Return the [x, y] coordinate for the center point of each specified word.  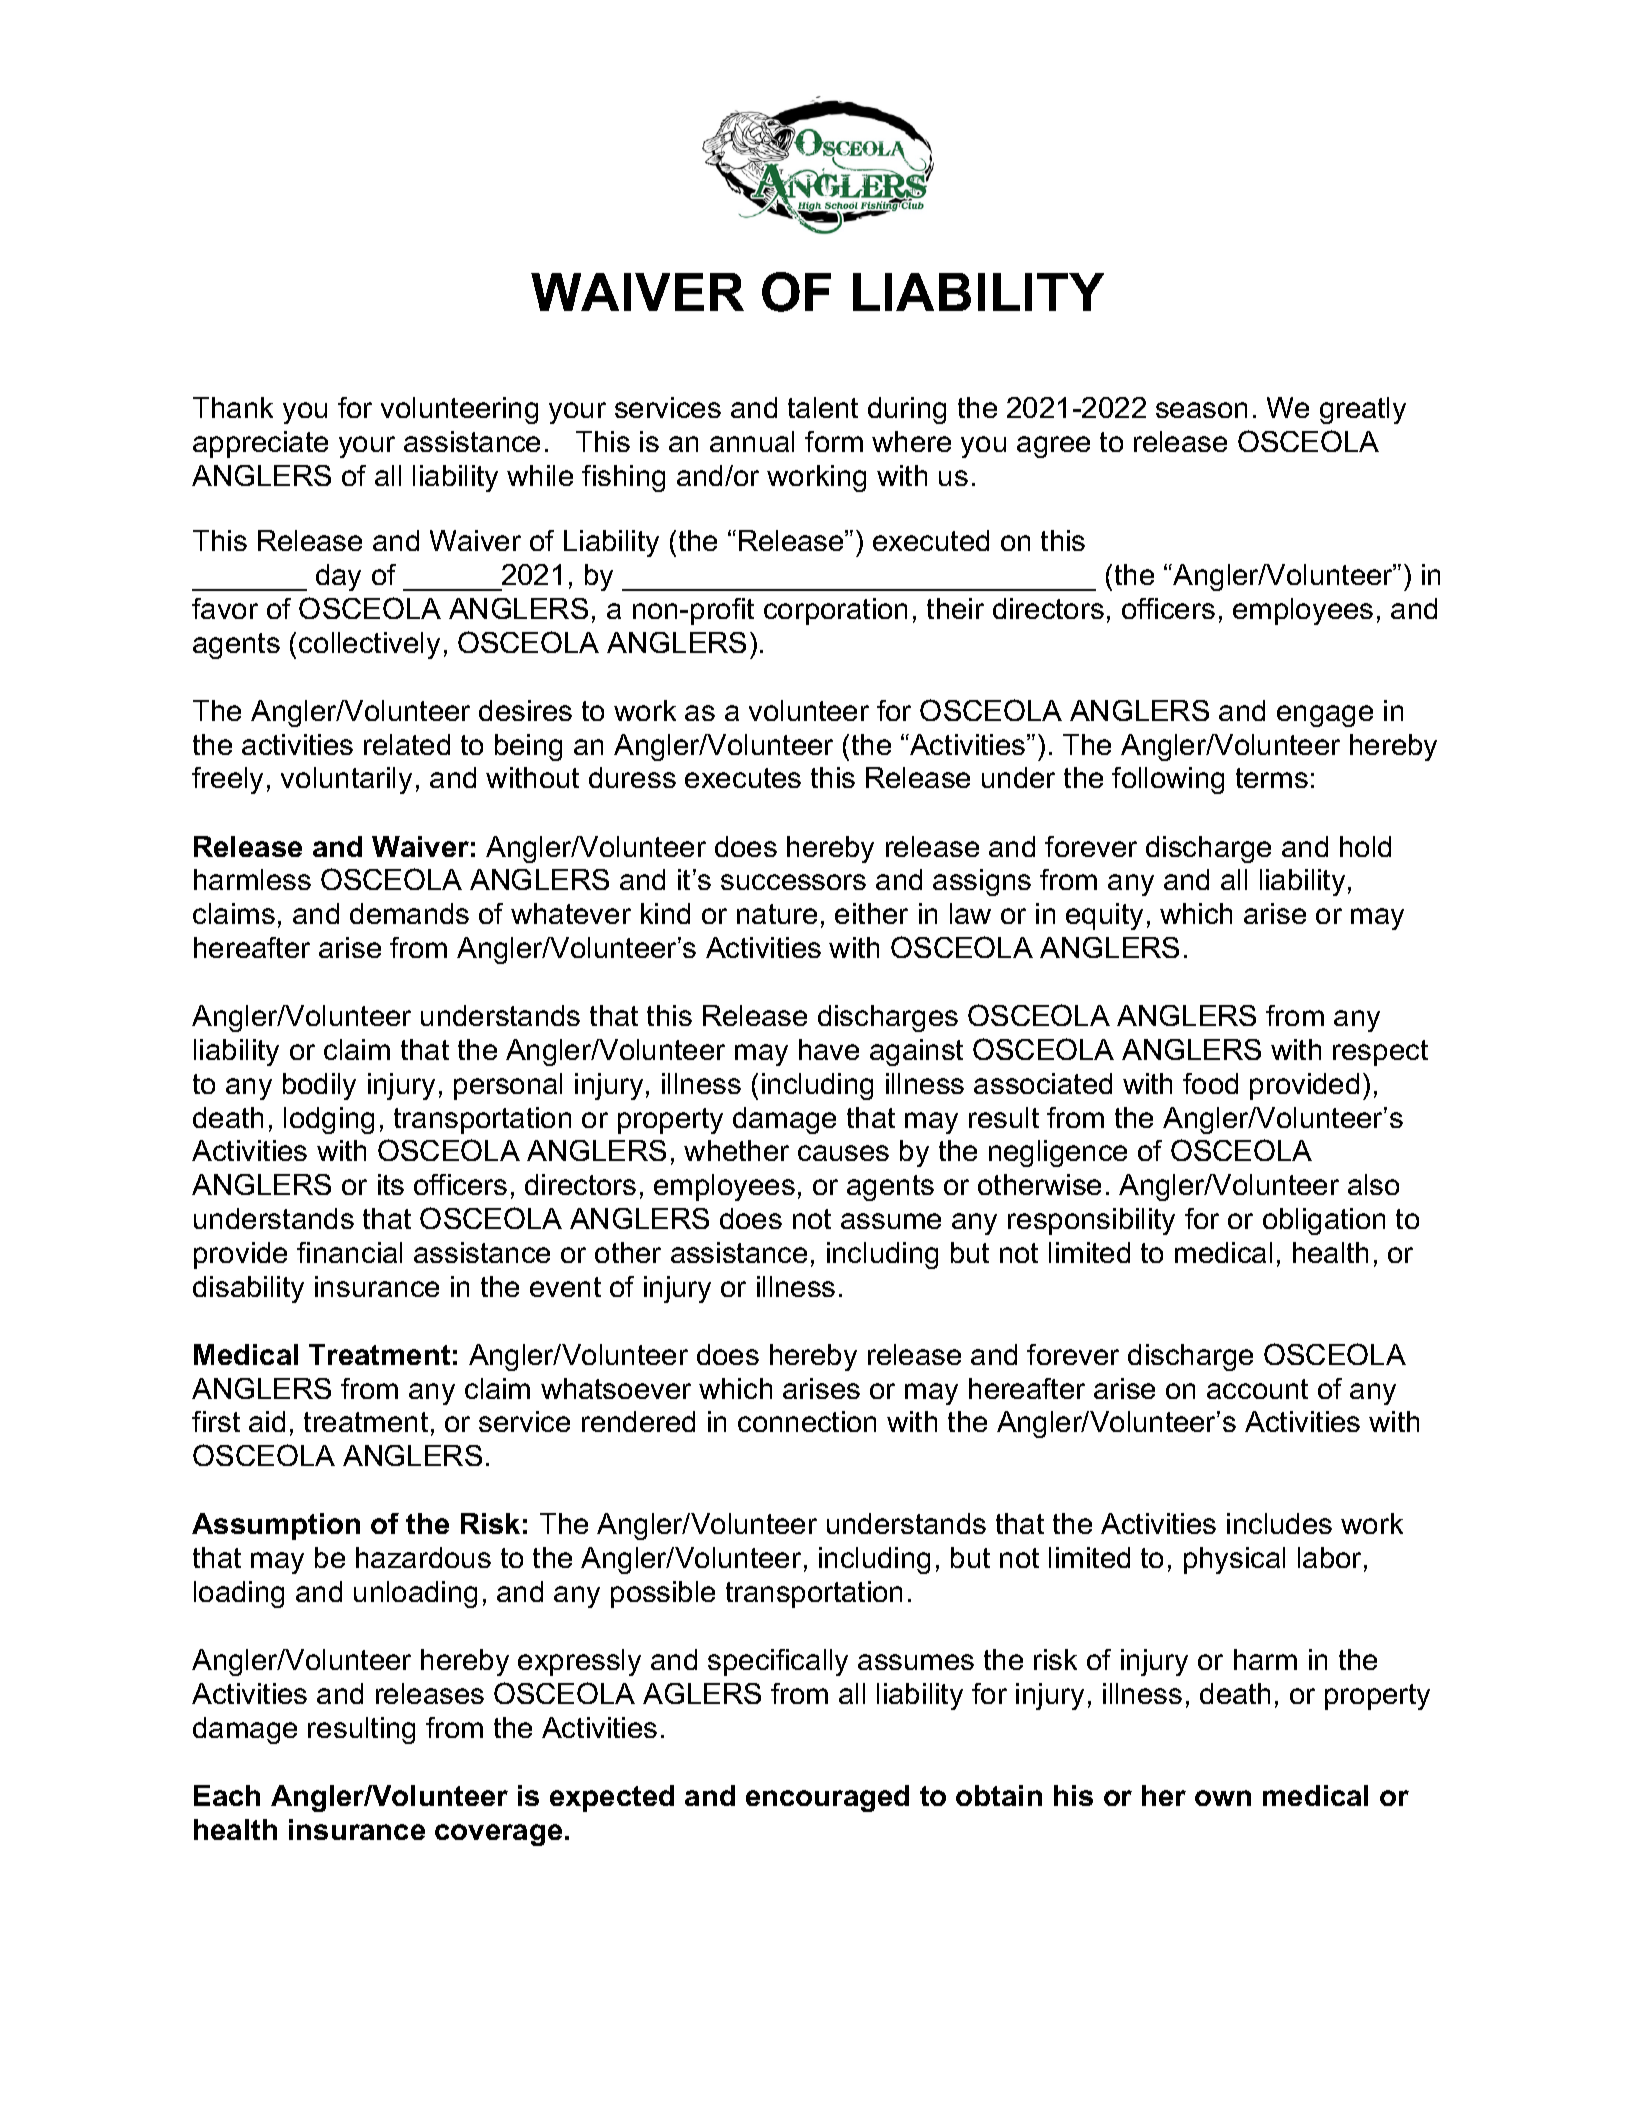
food [1210, 1083]
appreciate [260, 444]
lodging [329, 1120]
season [1201, 410]
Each [227, 1795]
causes [843, 1153]
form [834, 441]
